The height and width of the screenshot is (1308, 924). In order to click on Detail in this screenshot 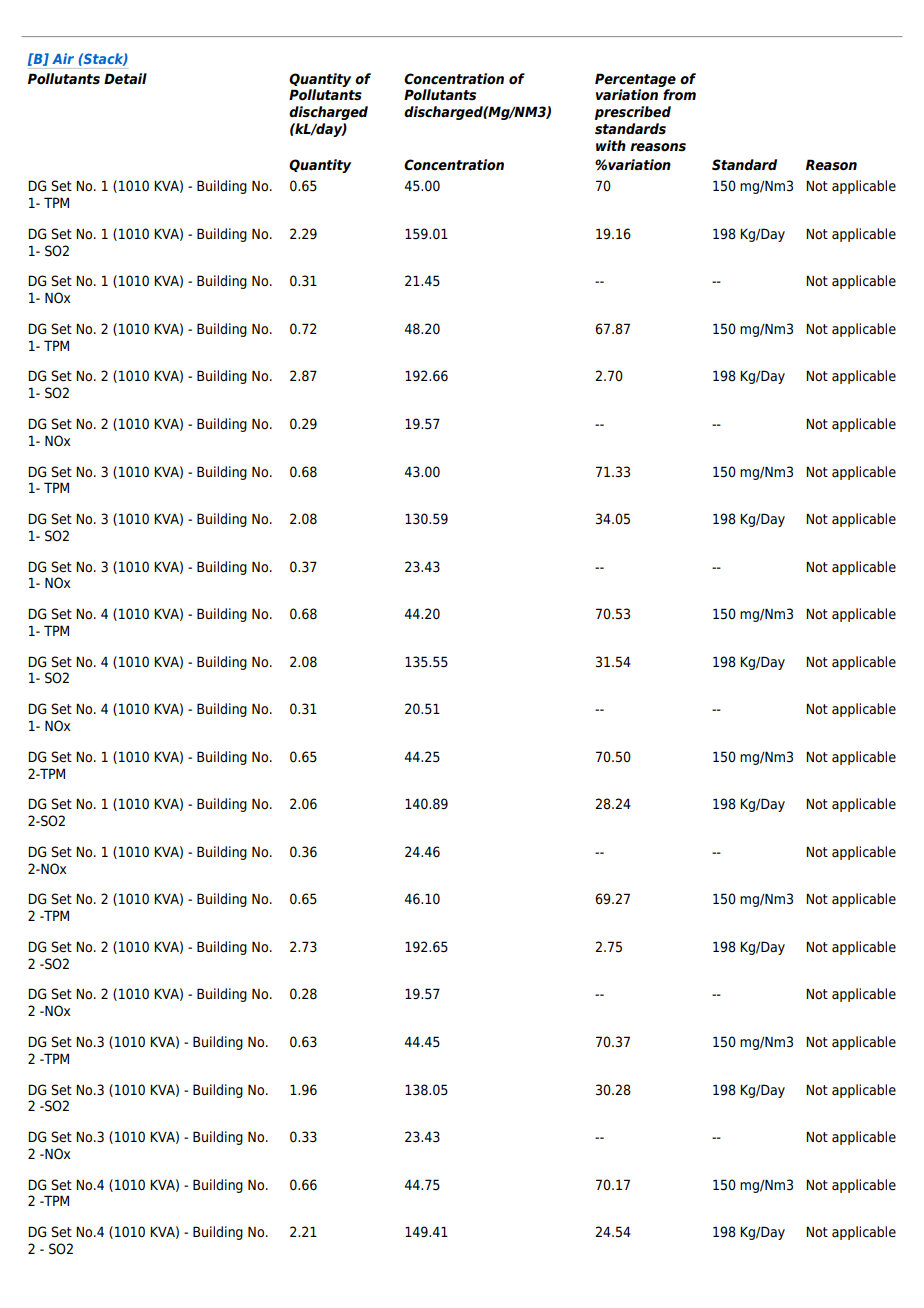, I will do `click(125, 79)`.
